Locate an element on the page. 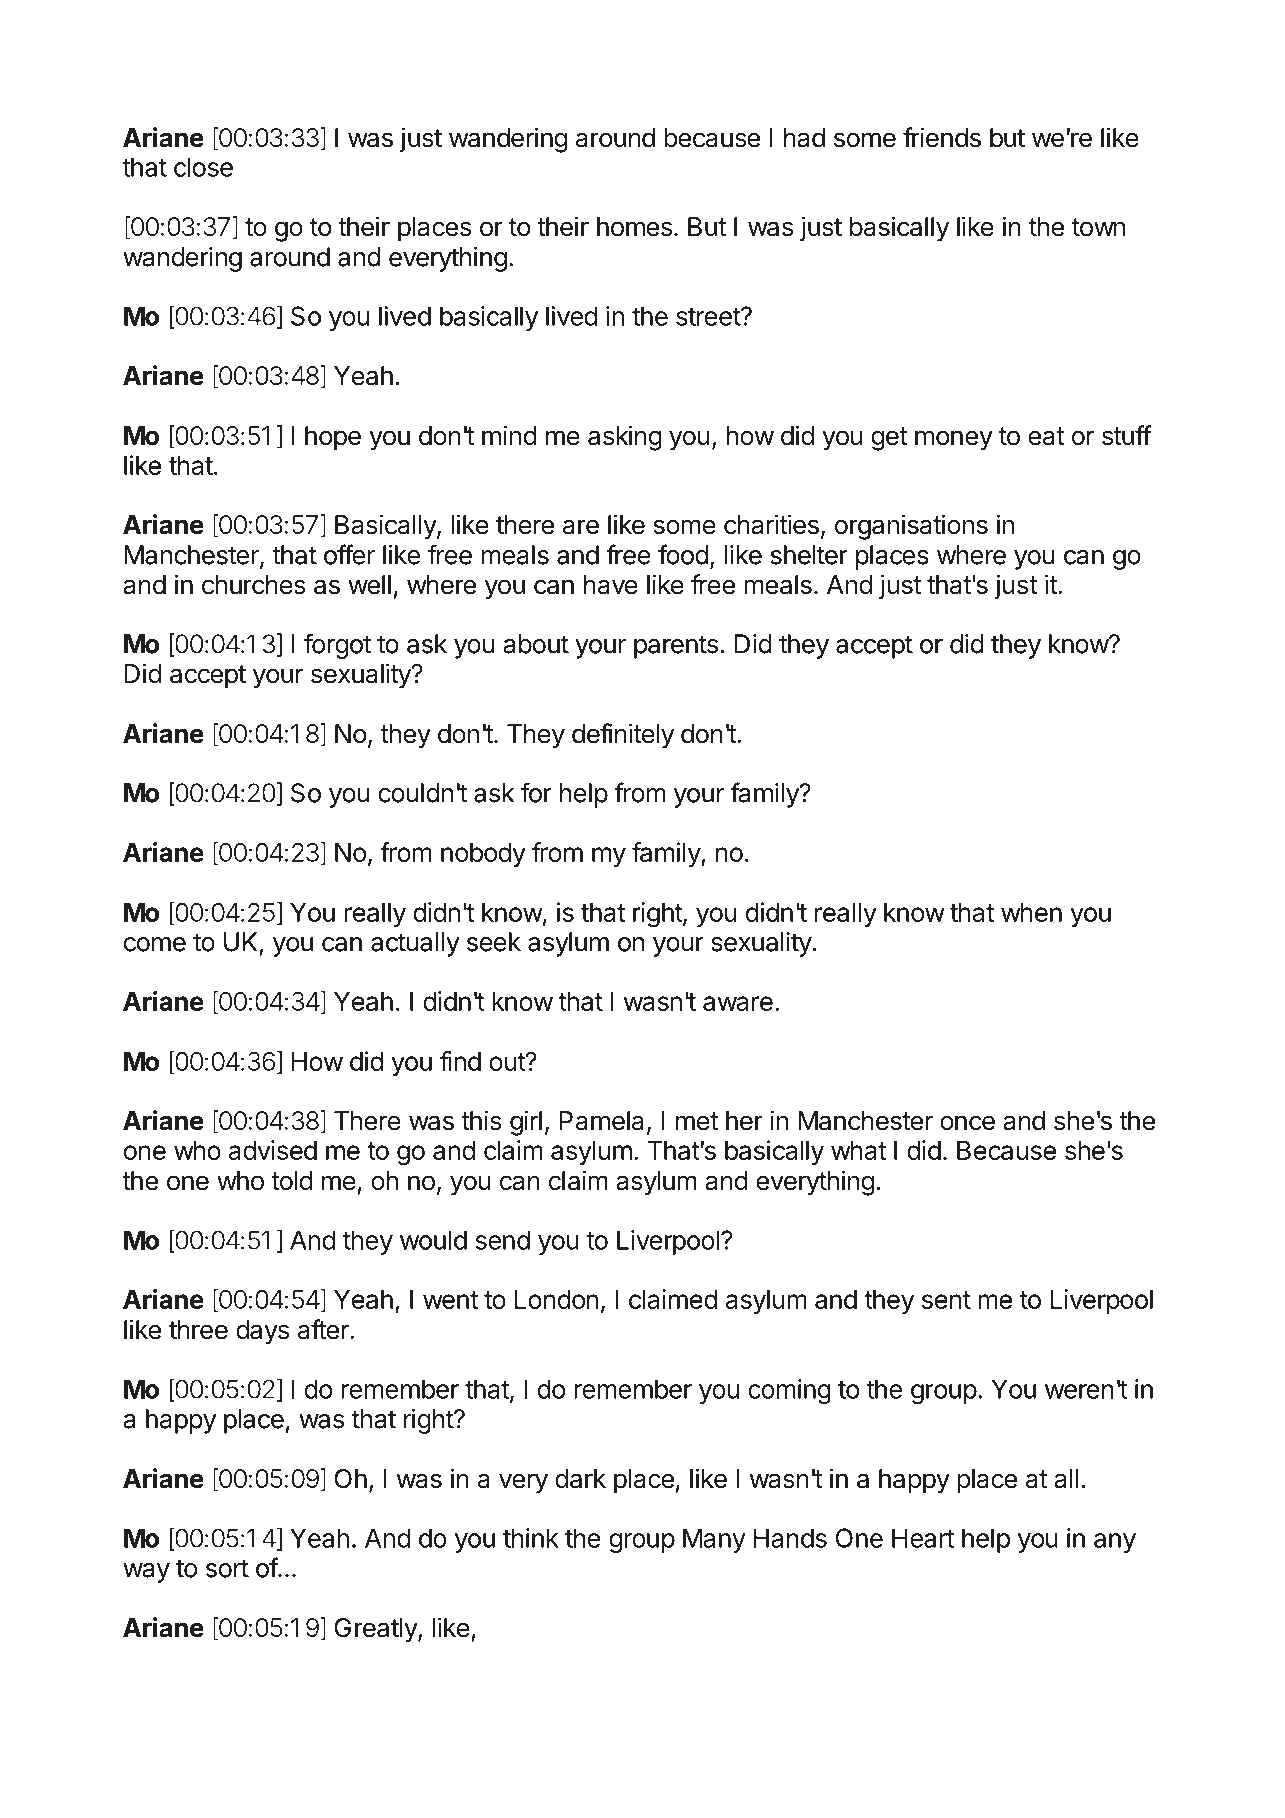 The width and height of the document is (1285, 1818). money is located at coordinates (954, 440).
